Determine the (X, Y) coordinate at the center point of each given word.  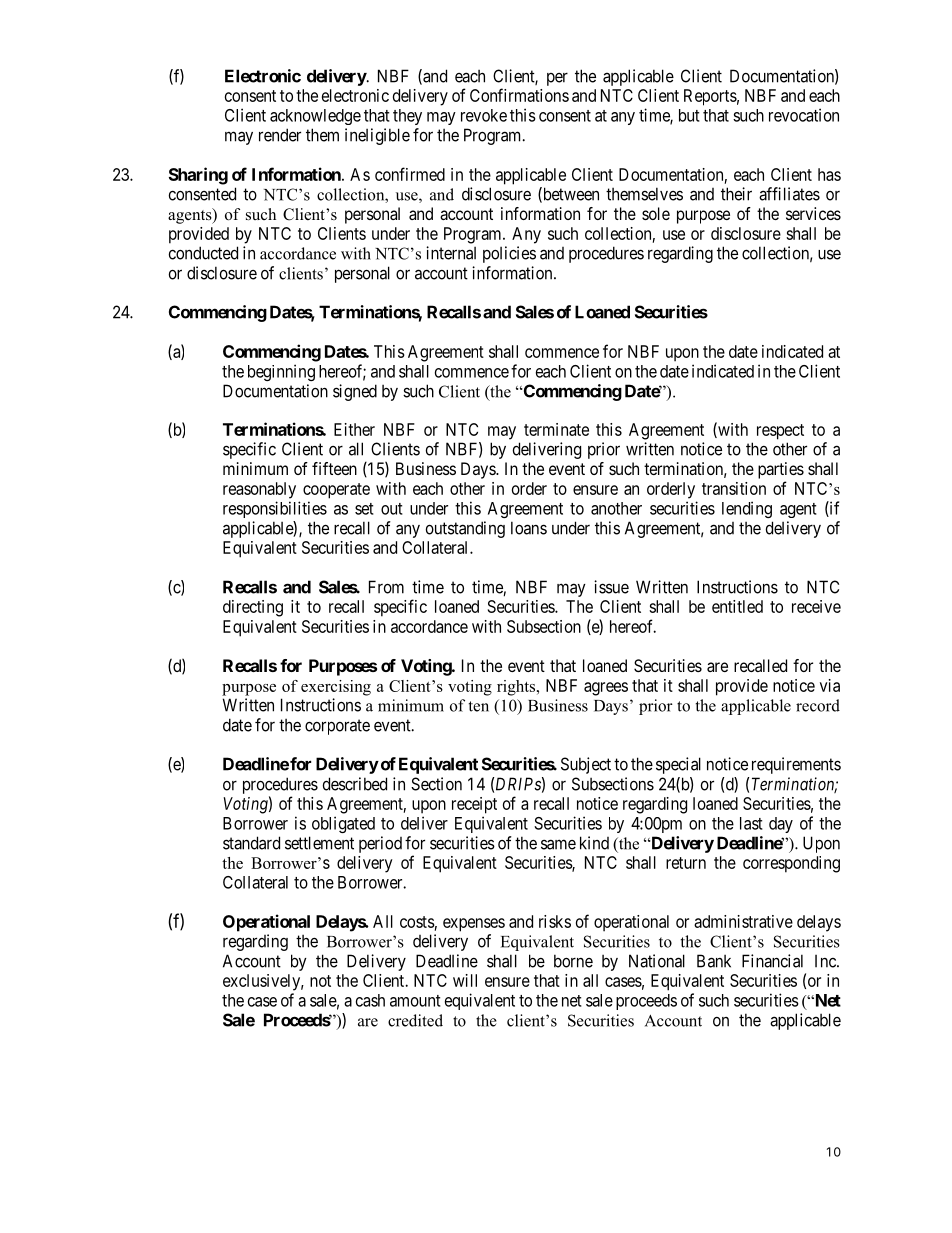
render (280, 135)
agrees (606, 689)
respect (780, 432)
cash (370, 1000)
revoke (484, 115)
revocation (804, 115)
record (818, 705)
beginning (281, 372)
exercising (336, 688)
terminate (556, 429)
